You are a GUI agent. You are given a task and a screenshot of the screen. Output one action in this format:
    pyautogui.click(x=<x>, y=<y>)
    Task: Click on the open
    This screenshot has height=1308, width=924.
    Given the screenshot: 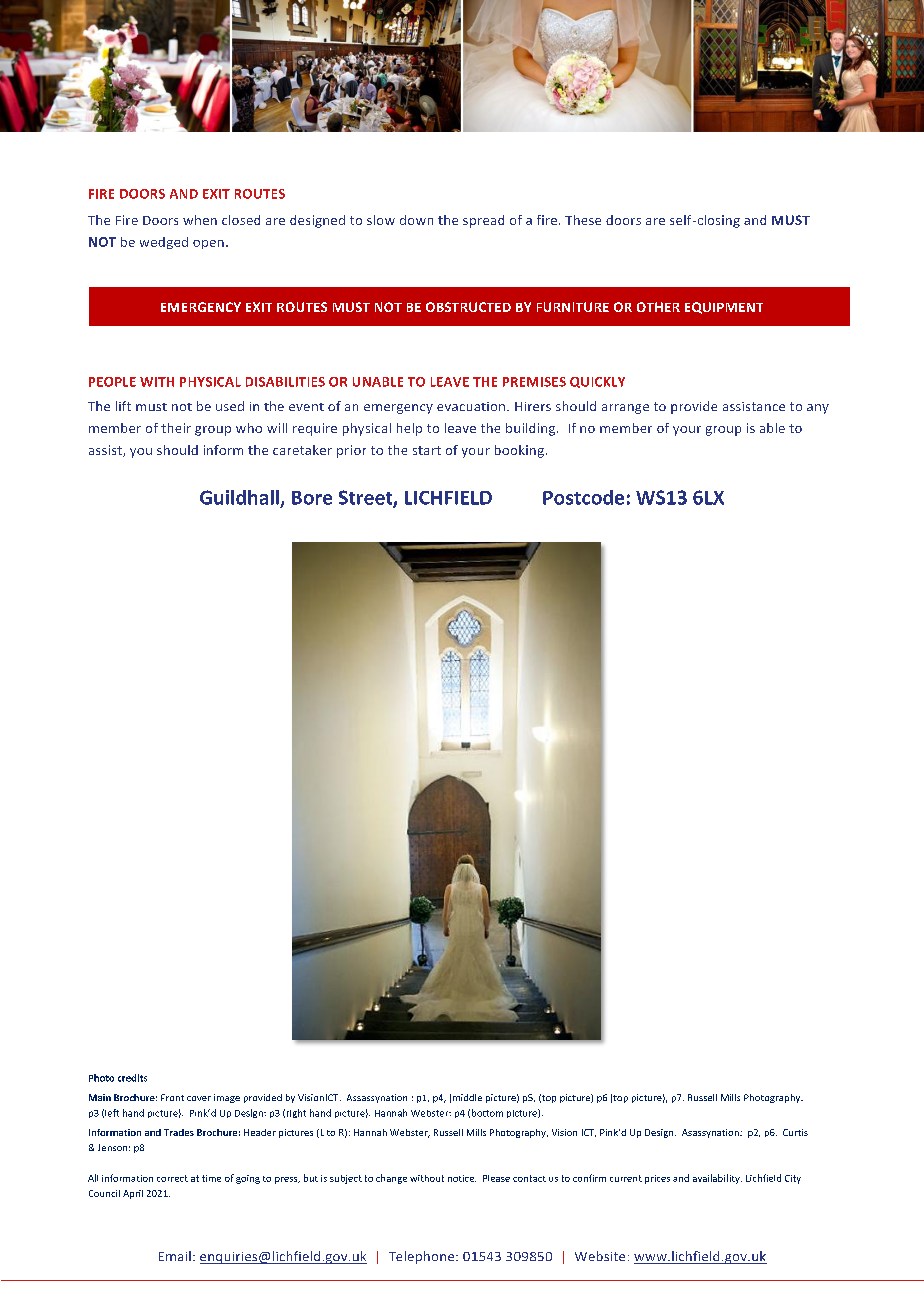 What is the action you would take?
    pyautogui.click(x=208, y=244)
